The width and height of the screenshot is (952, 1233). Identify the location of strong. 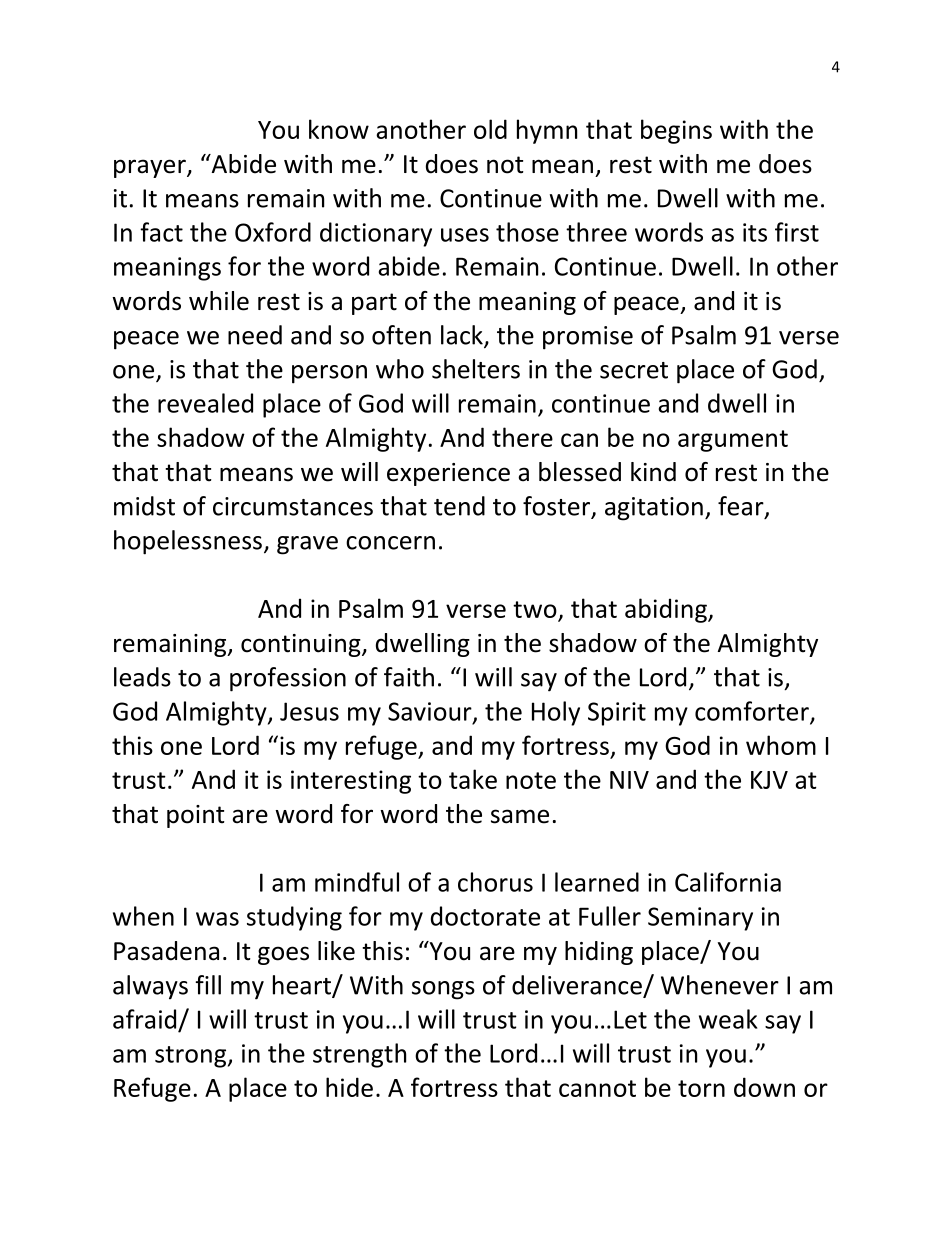
(192, 1057).
